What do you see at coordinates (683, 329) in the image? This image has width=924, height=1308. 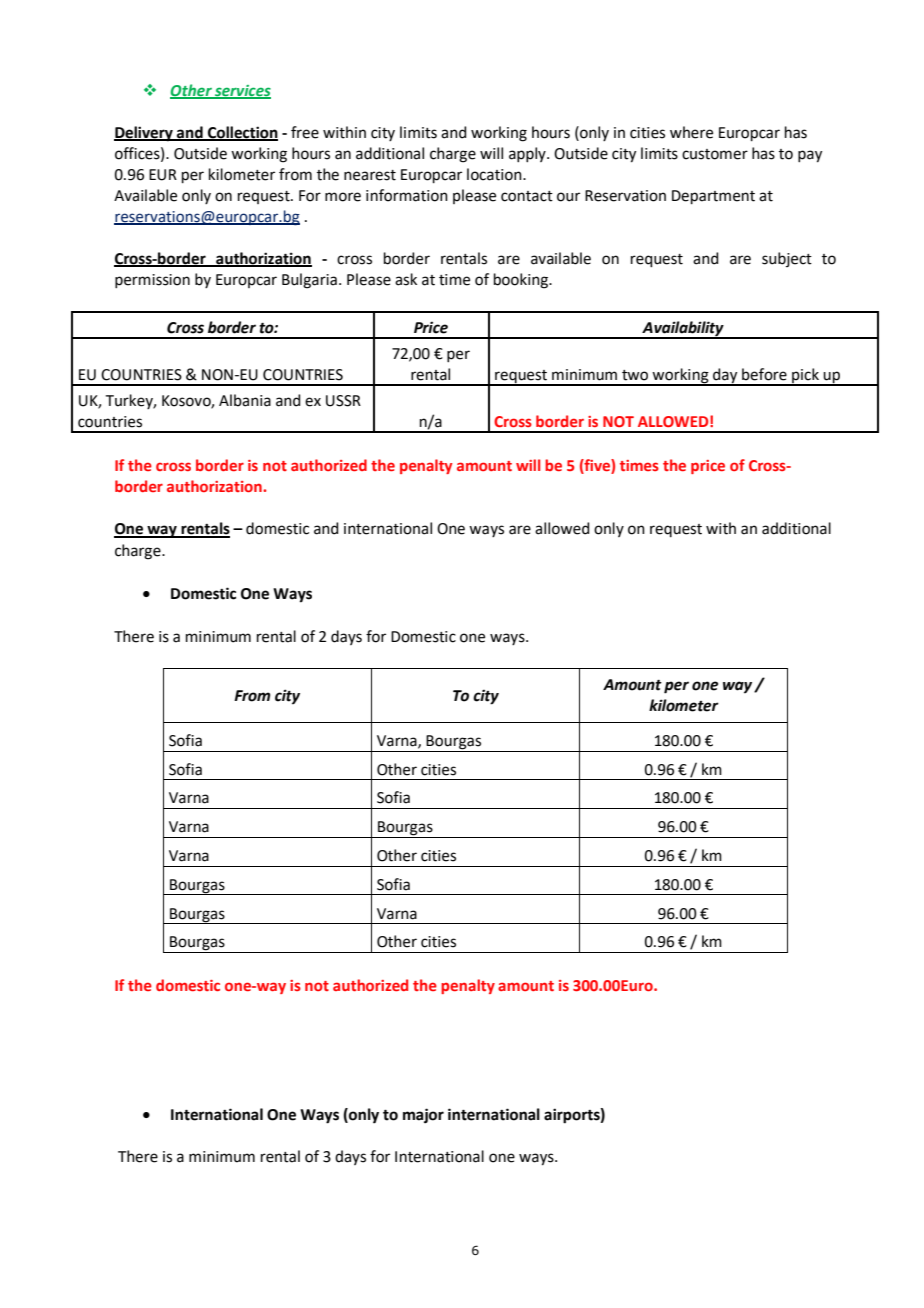 I see `Availability` at bounding box center [683, 329].
